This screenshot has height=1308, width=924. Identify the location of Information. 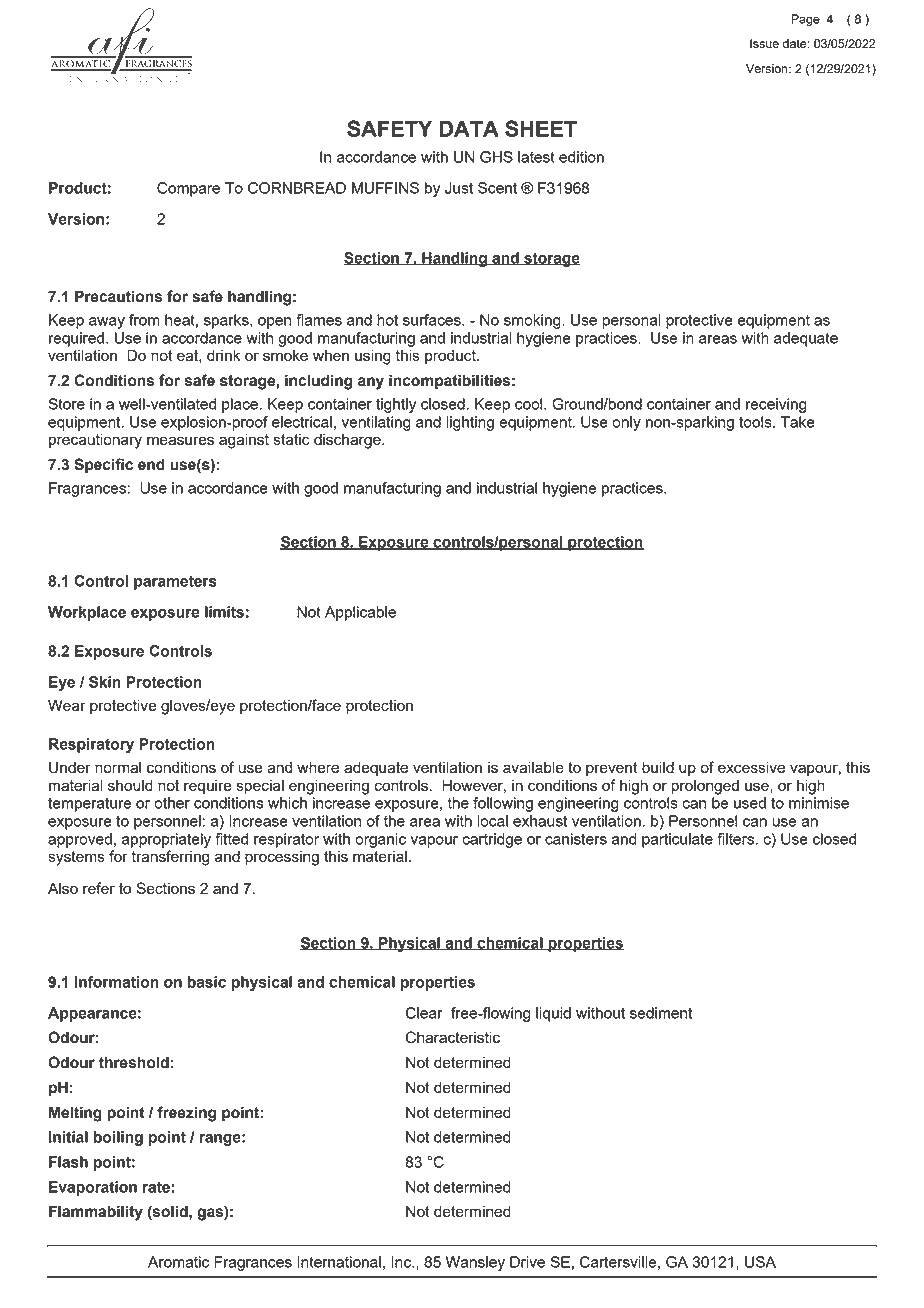
(117, 982).
